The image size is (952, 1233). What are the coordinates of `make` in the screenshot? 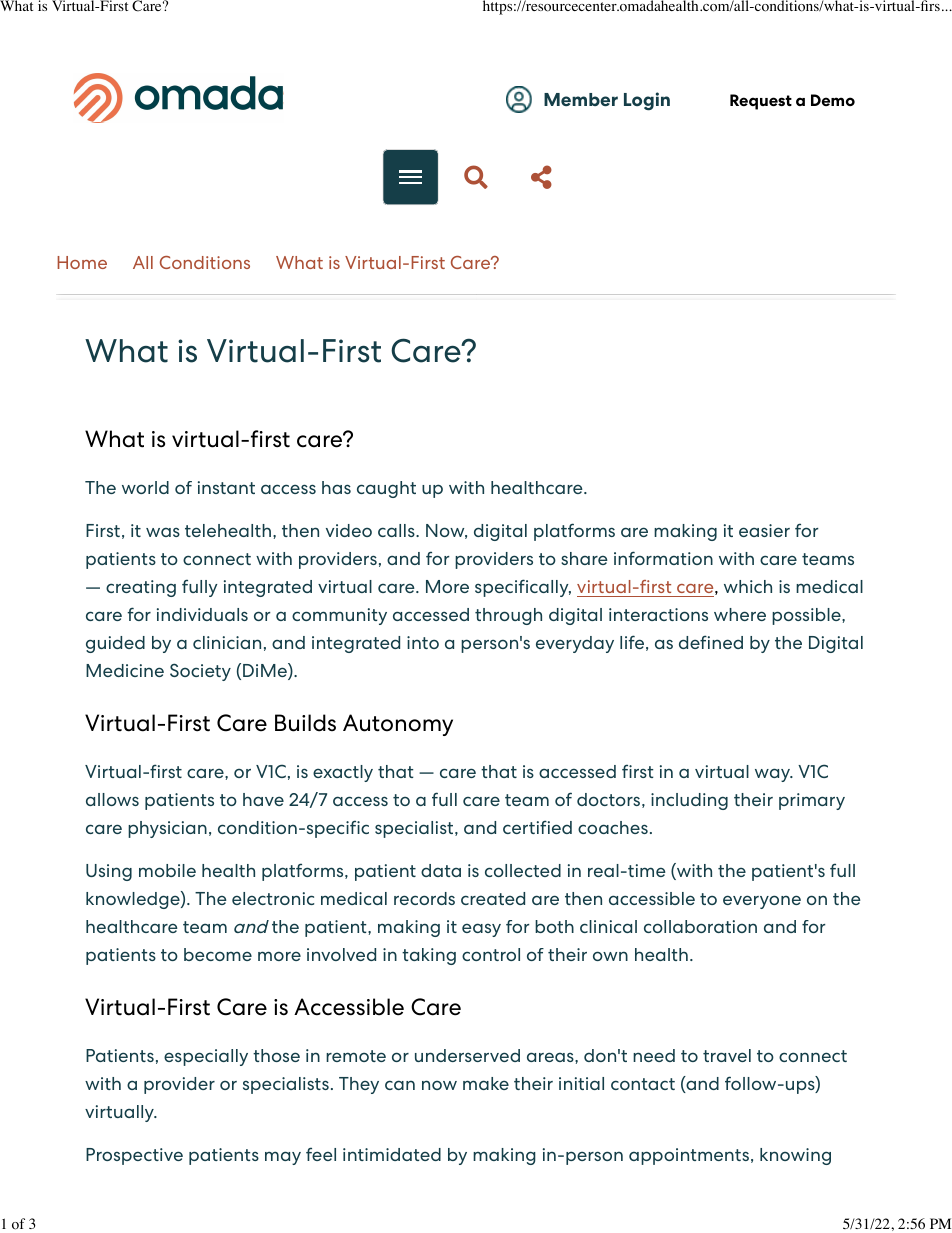 It's located at (486, 1083).
